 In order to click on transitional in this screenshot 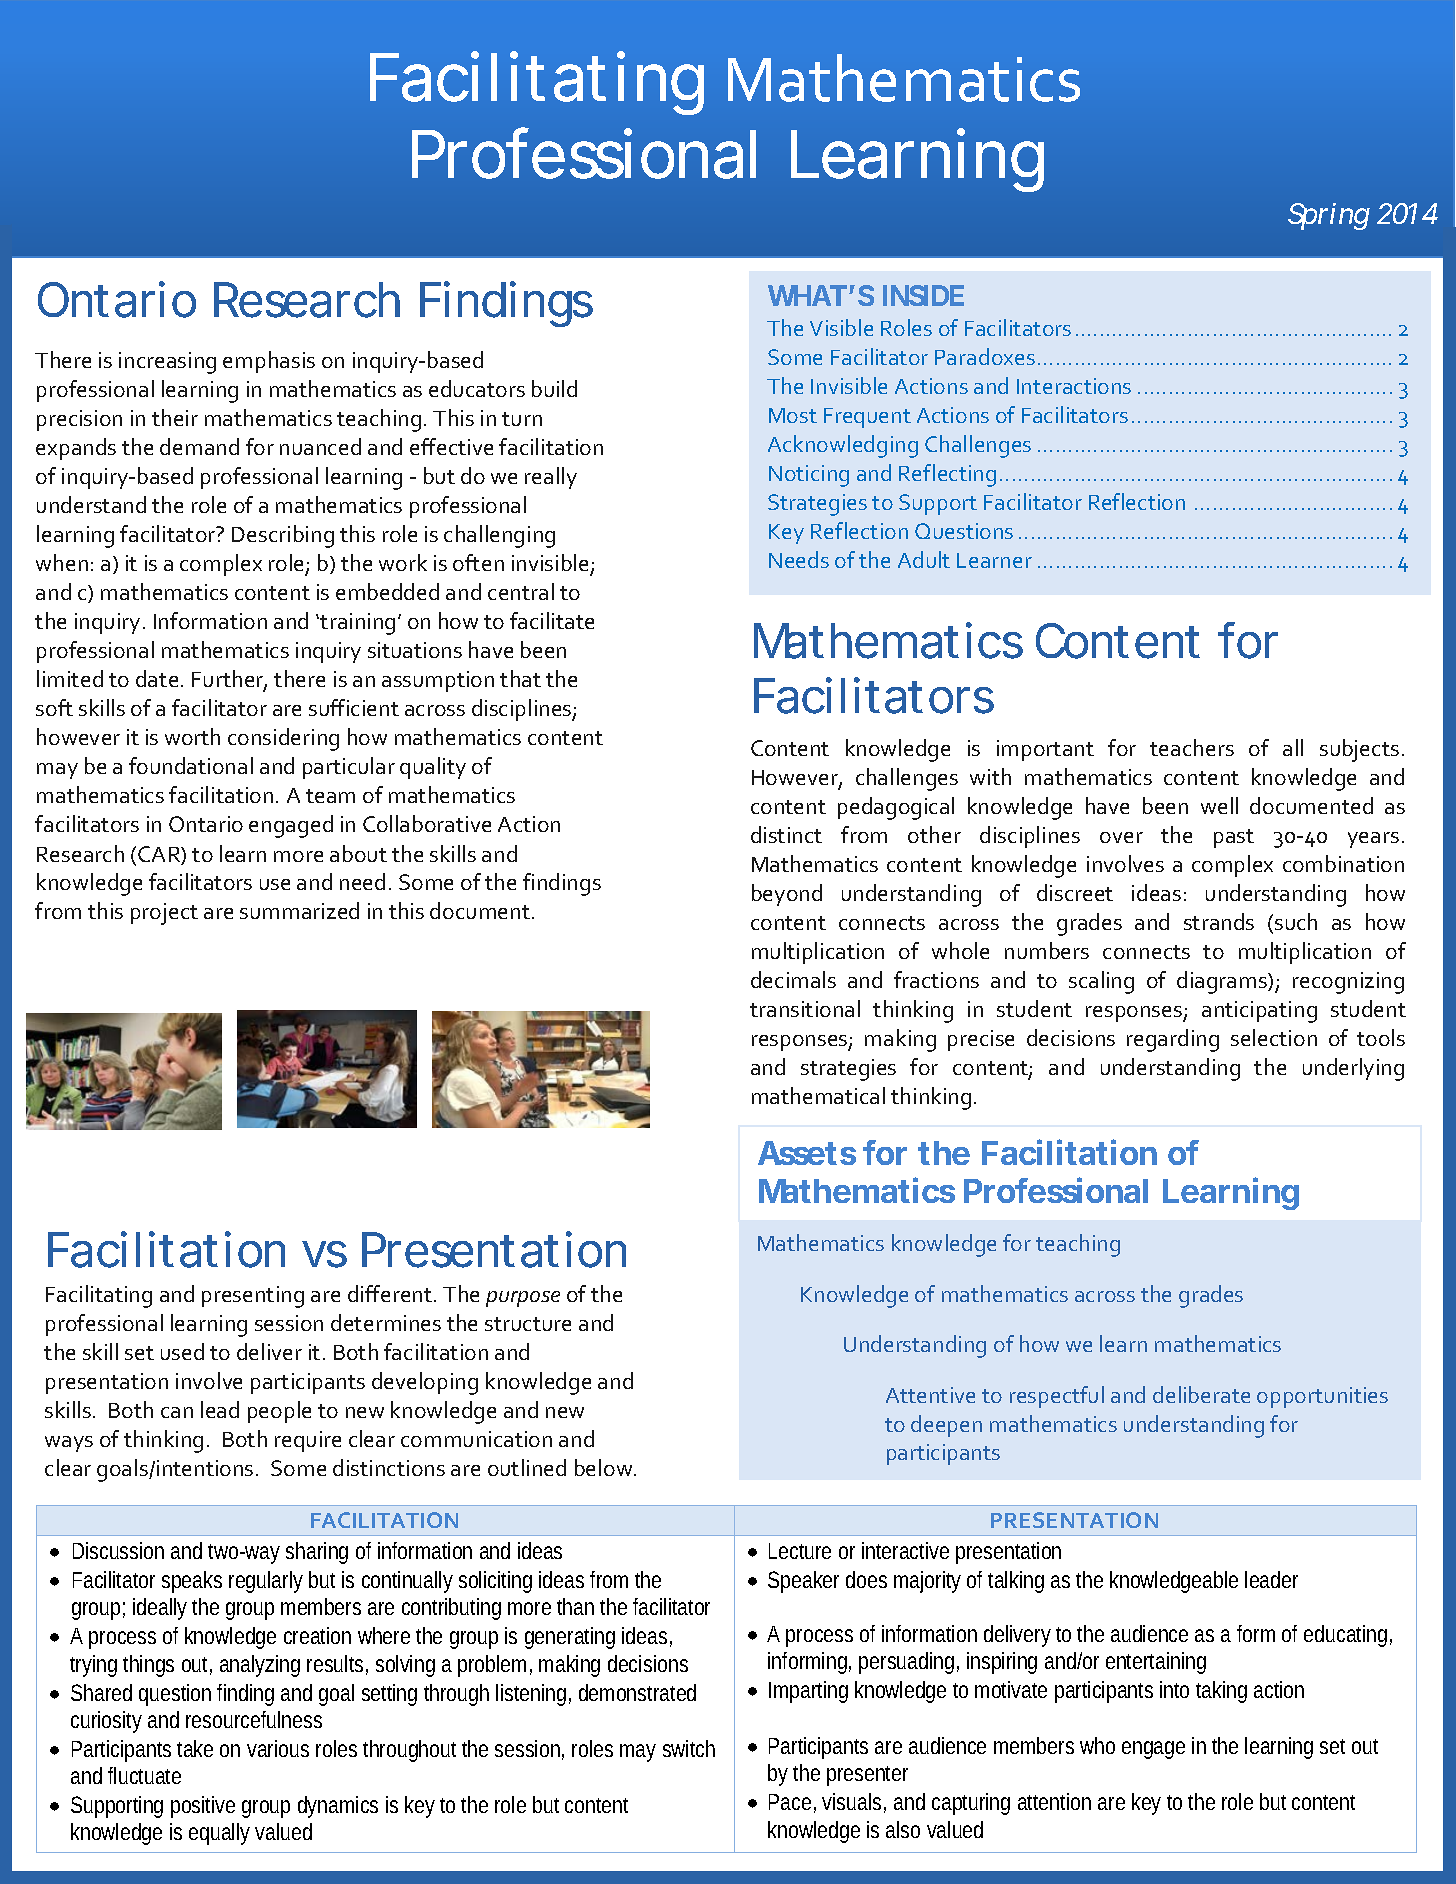, I will do `click(805, 1008)`.
